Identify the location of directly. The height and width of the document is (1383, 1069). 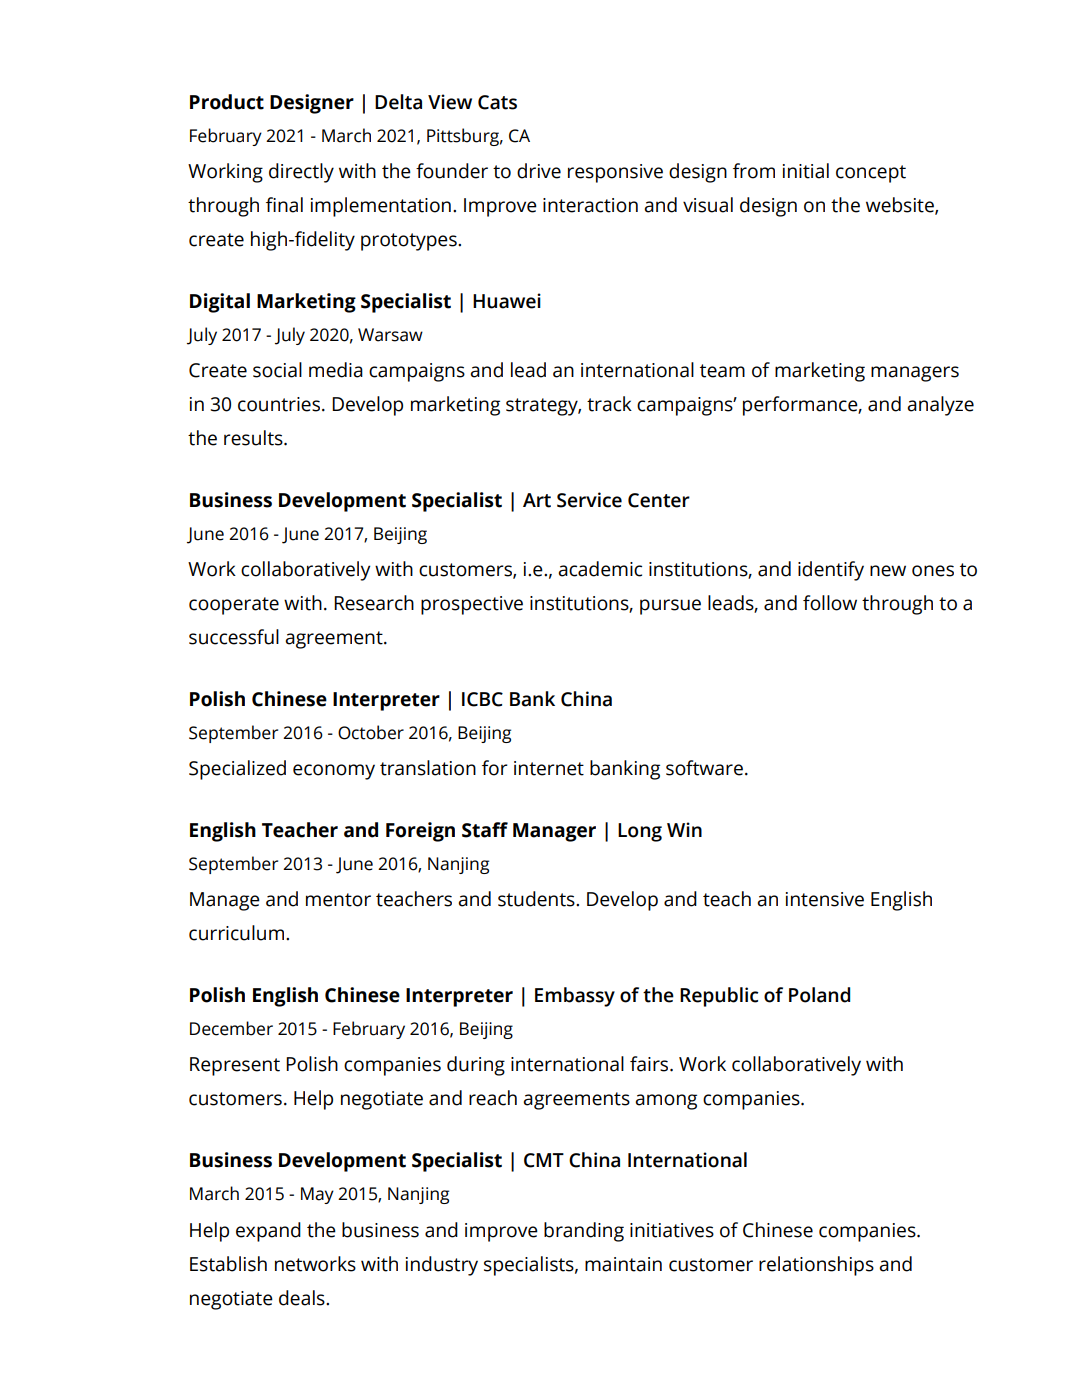
(301, 173).
